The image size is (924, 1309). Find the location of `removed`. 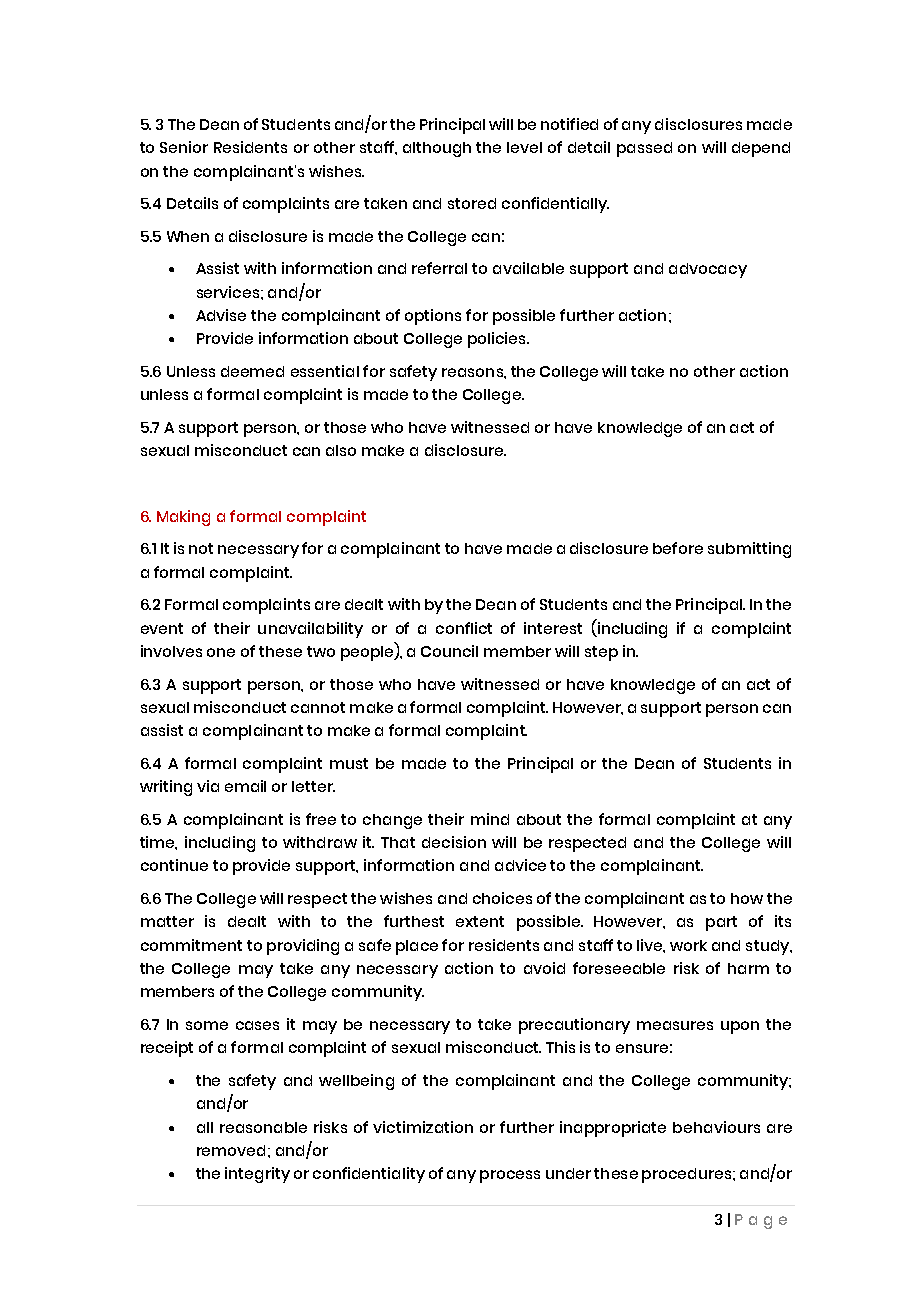

removed is located at coordinates (231, 1150).
